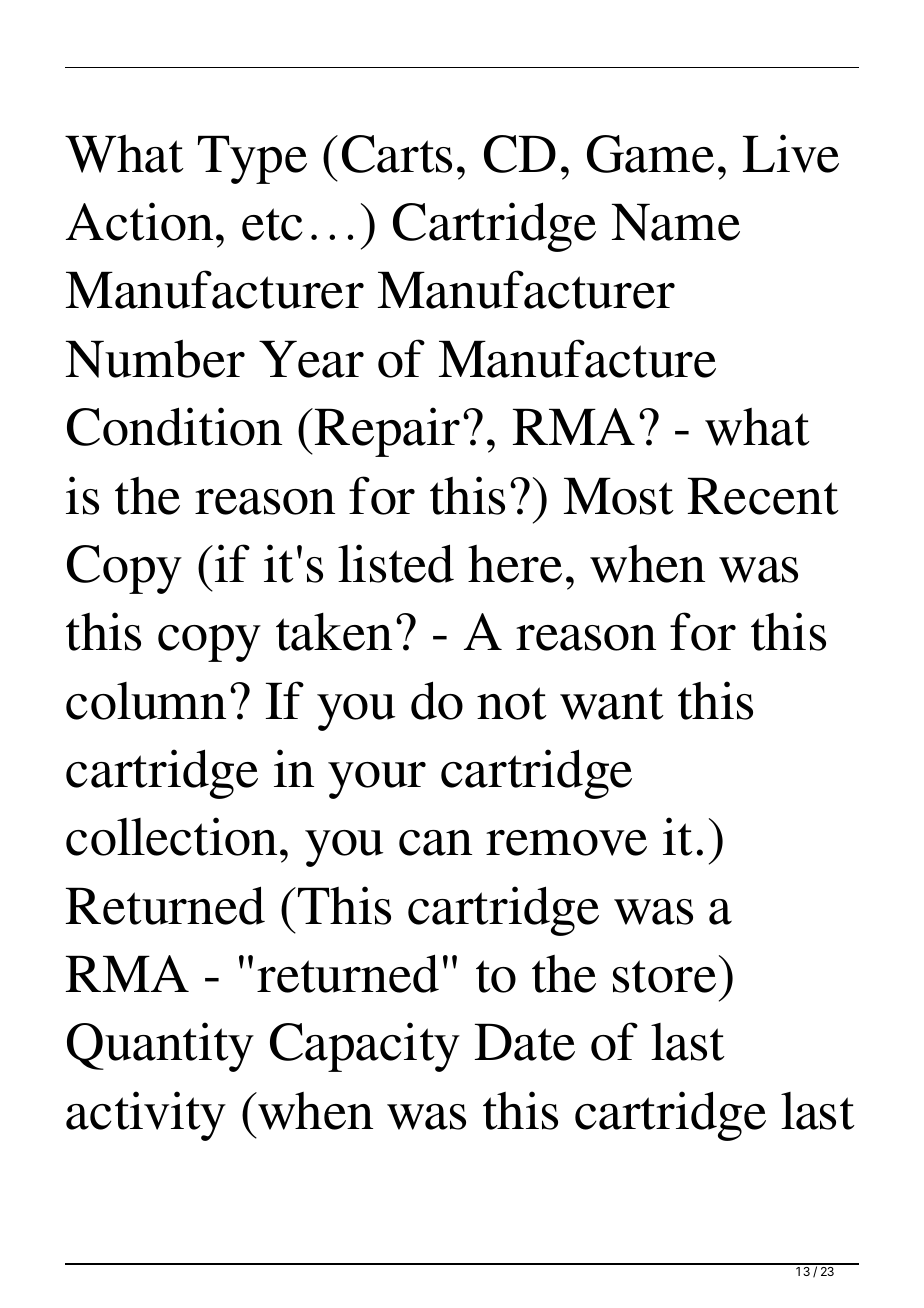  Describe the element at coordinates (252, 159) in the screenshot. I see `Type` at that location.
